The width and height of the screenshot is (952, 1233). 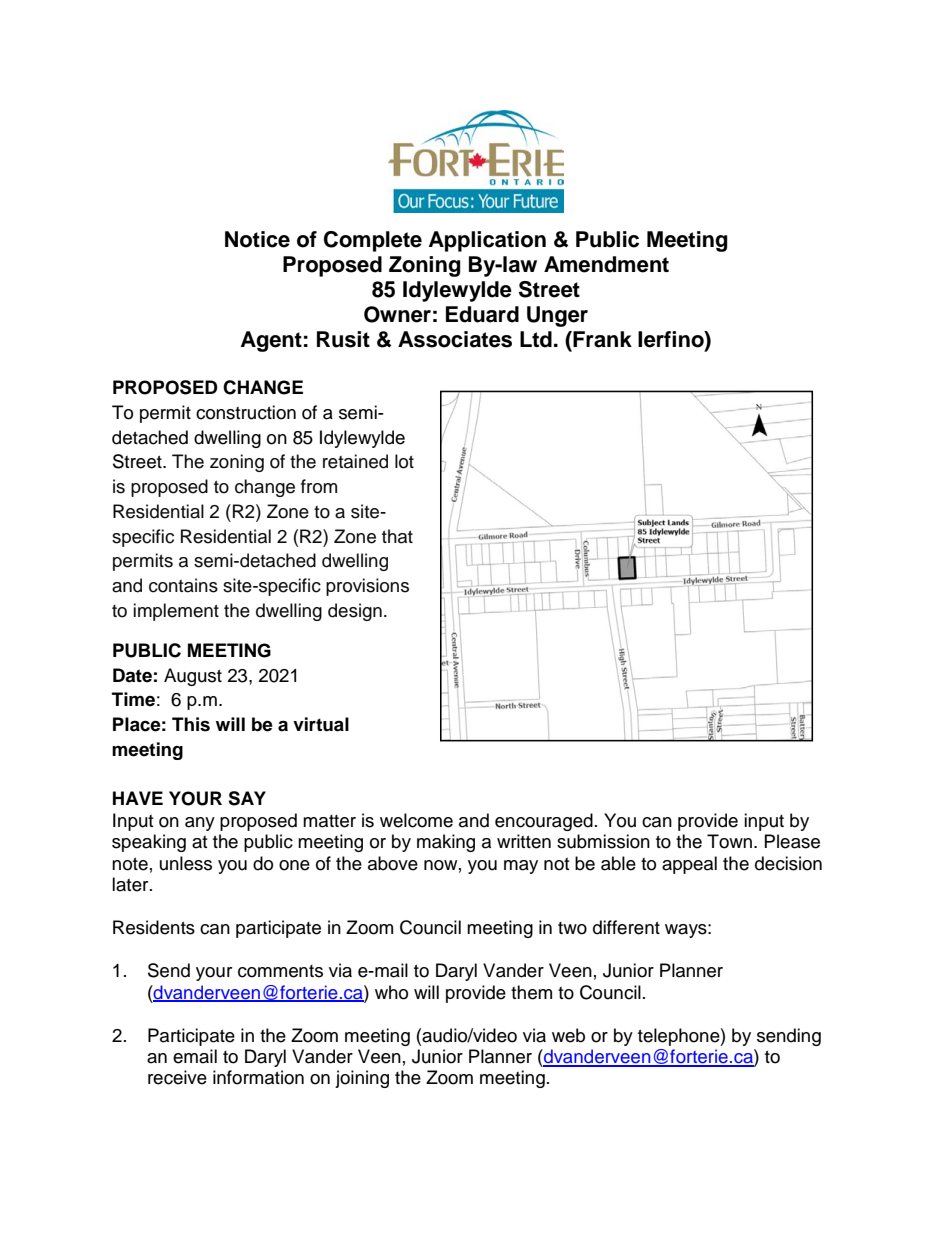 I want to click on Amendment, so click(x=606, y=264).
